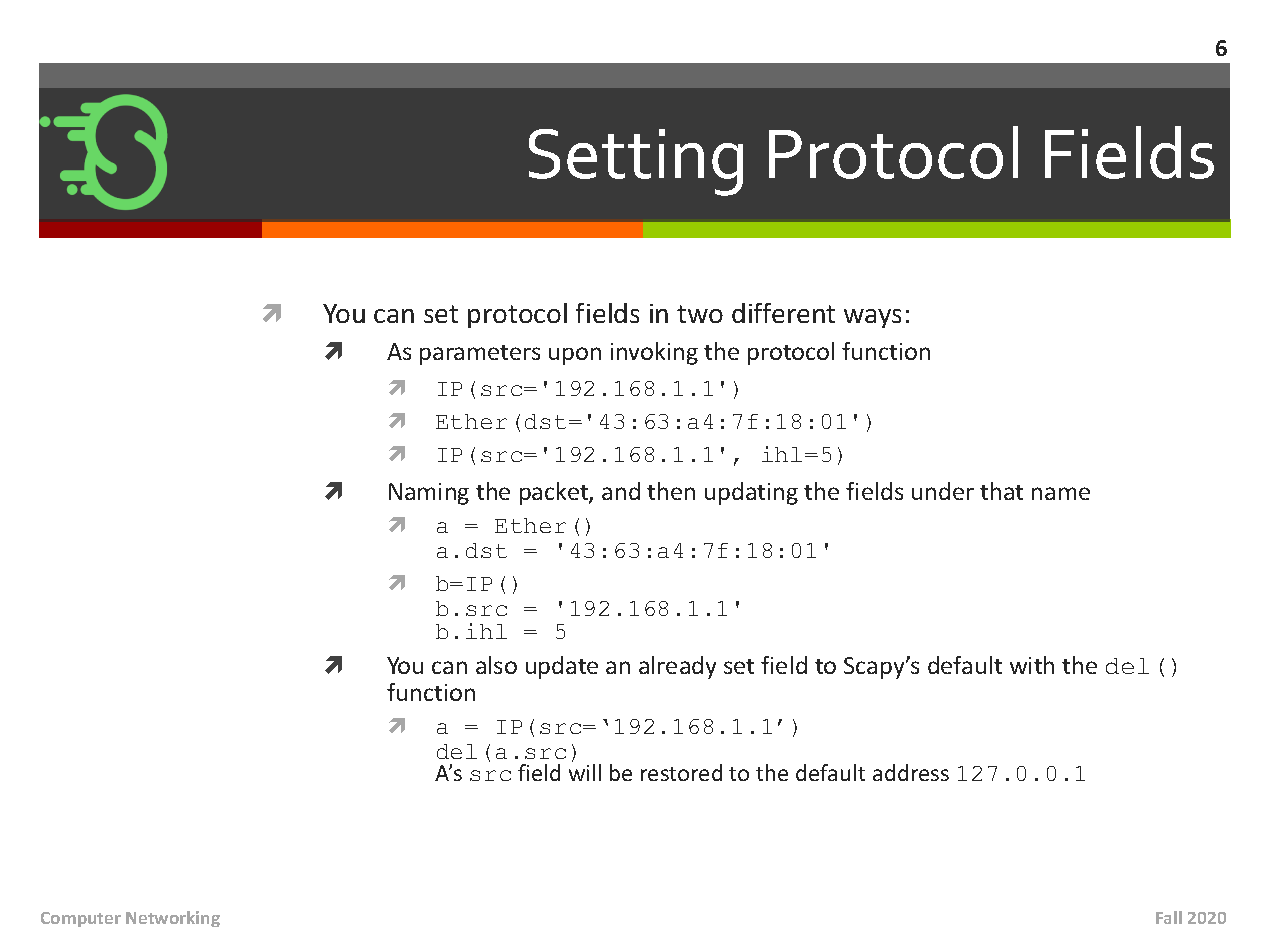 The height and width of the screenshot is (952, 1270). What do you see at coordinates (429, 494) in the screenshot?
I see `Naming` at bounding box center [429, 494].
